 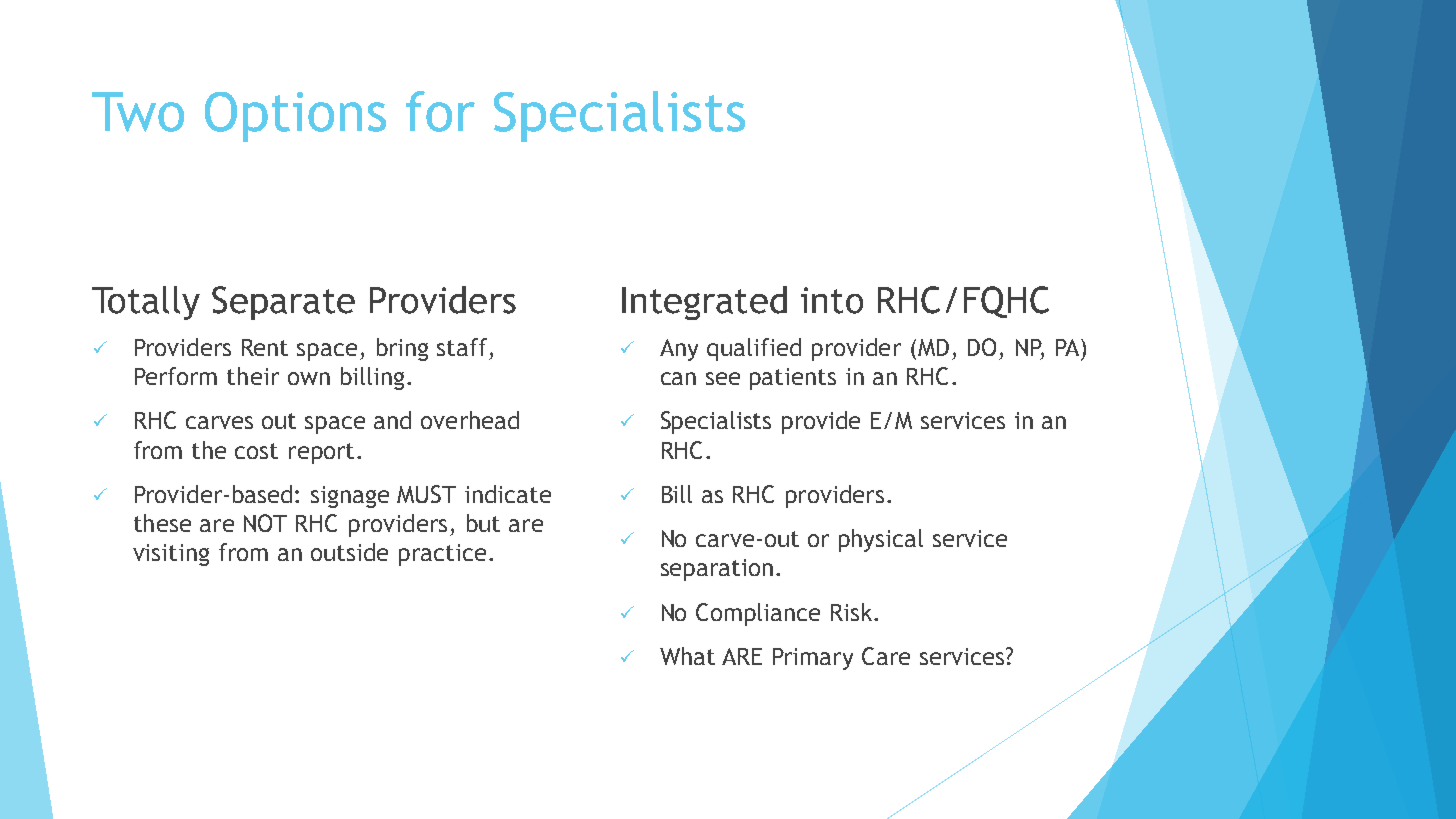 I want to click on indicate, so click(x=508, y=494).
